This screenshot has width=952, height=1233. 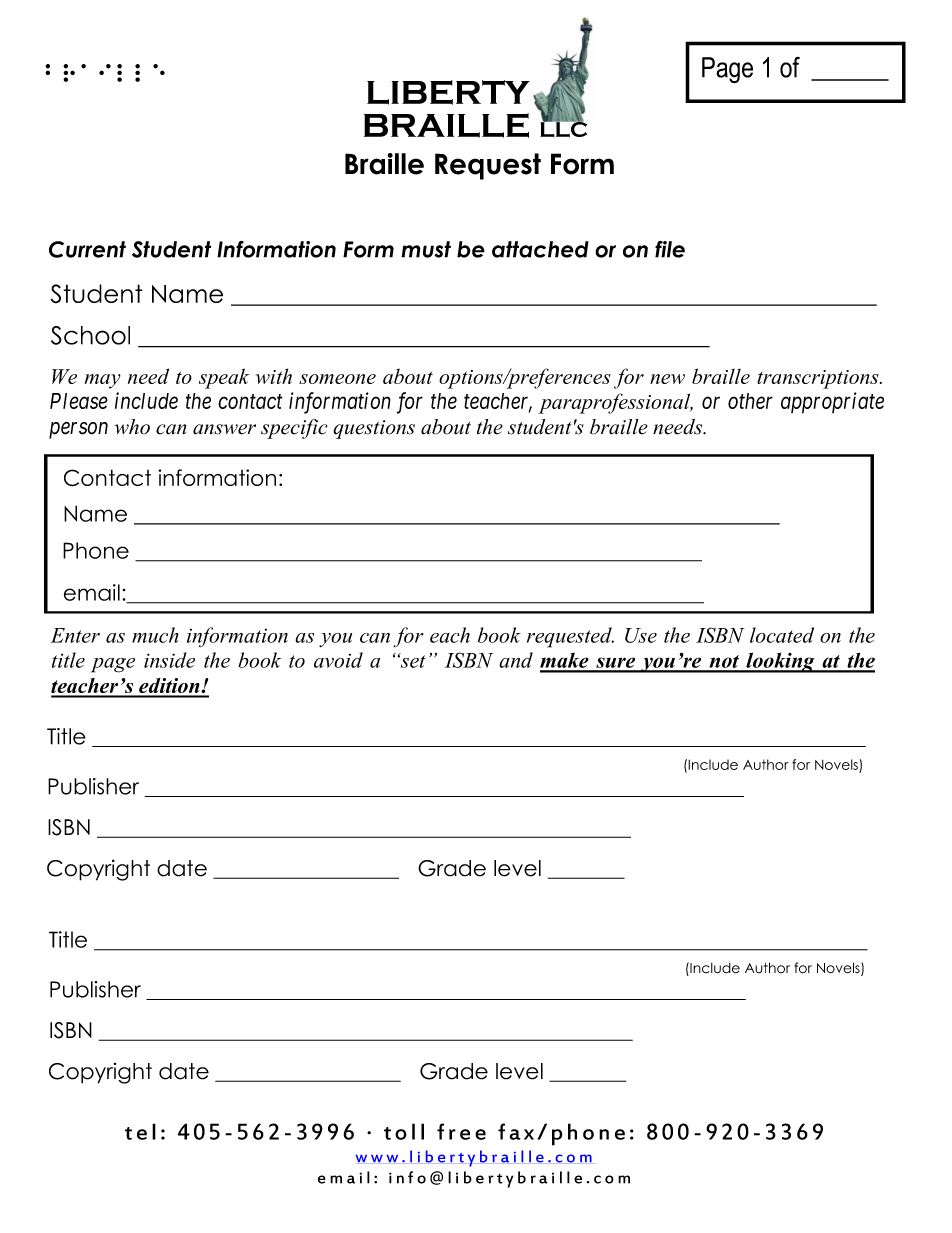 I want to click on much, so click(x=155, y=635).
